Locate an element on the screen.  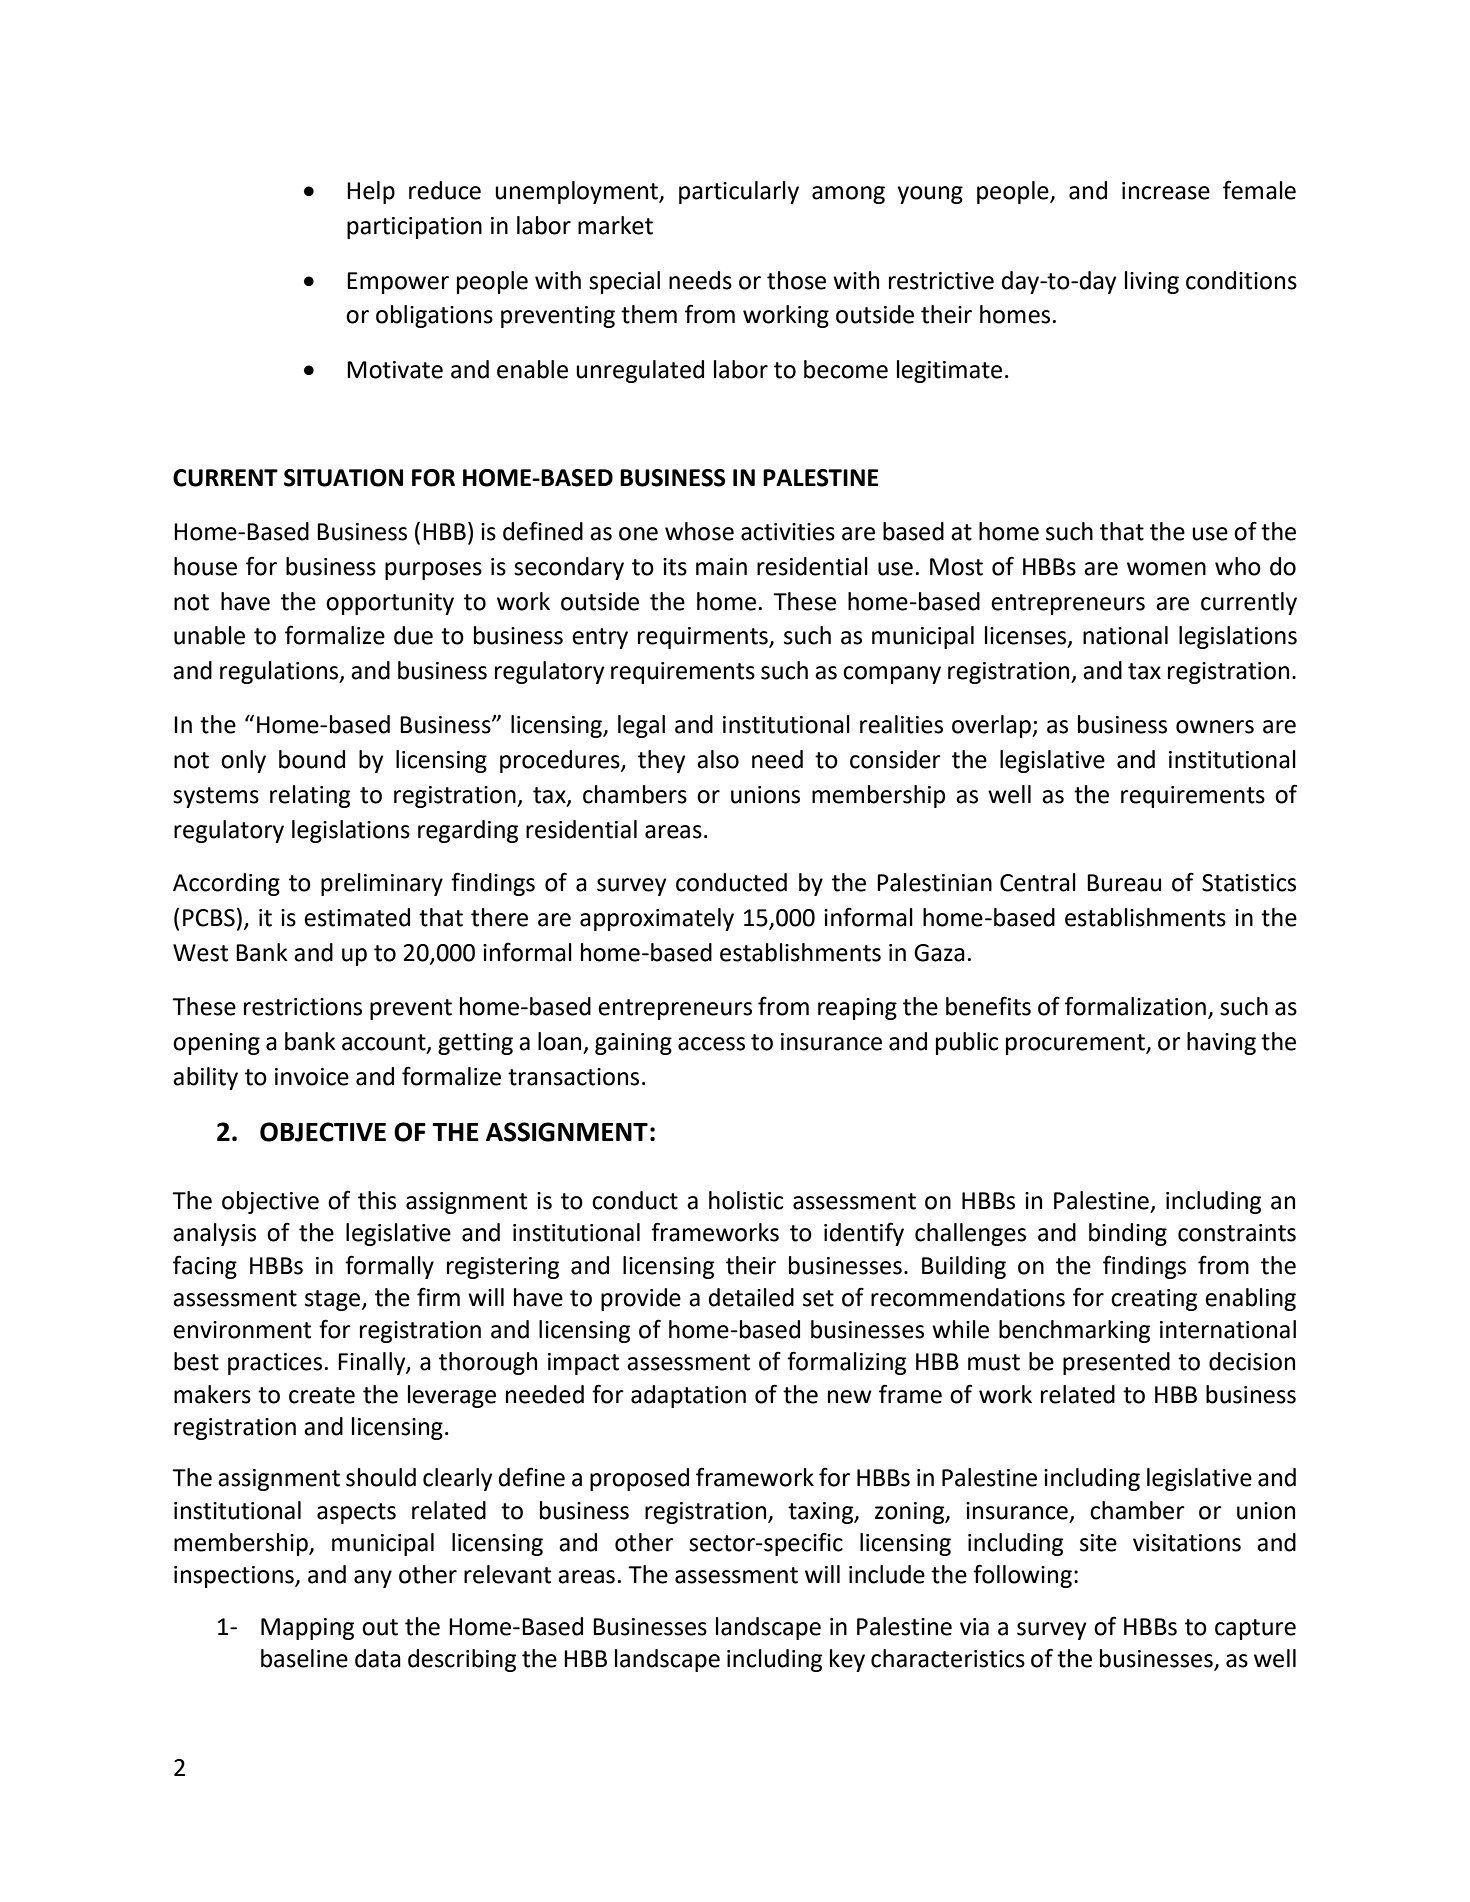
key is located at coordinates (847, 1660).
